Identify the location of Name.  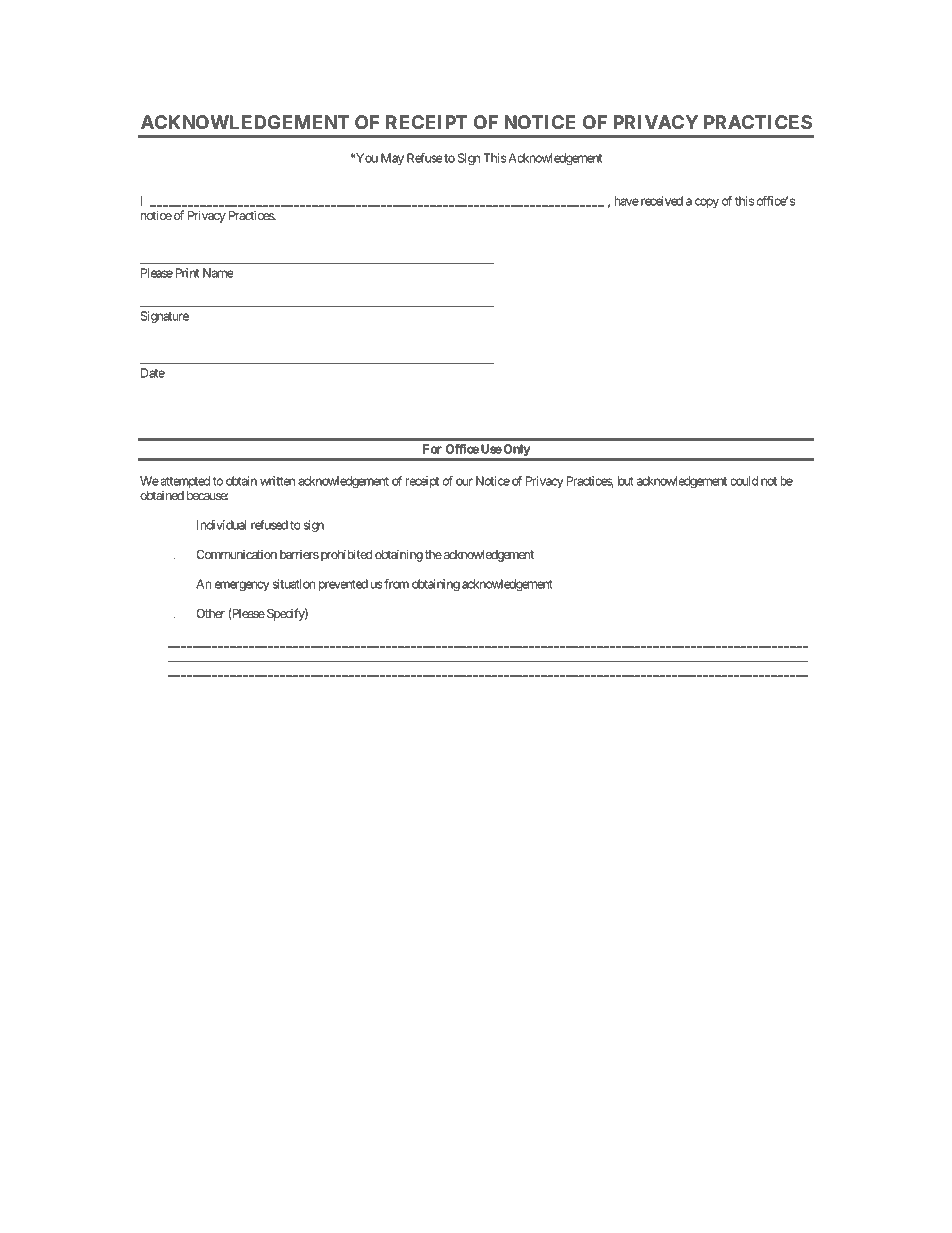
(218, 273).
